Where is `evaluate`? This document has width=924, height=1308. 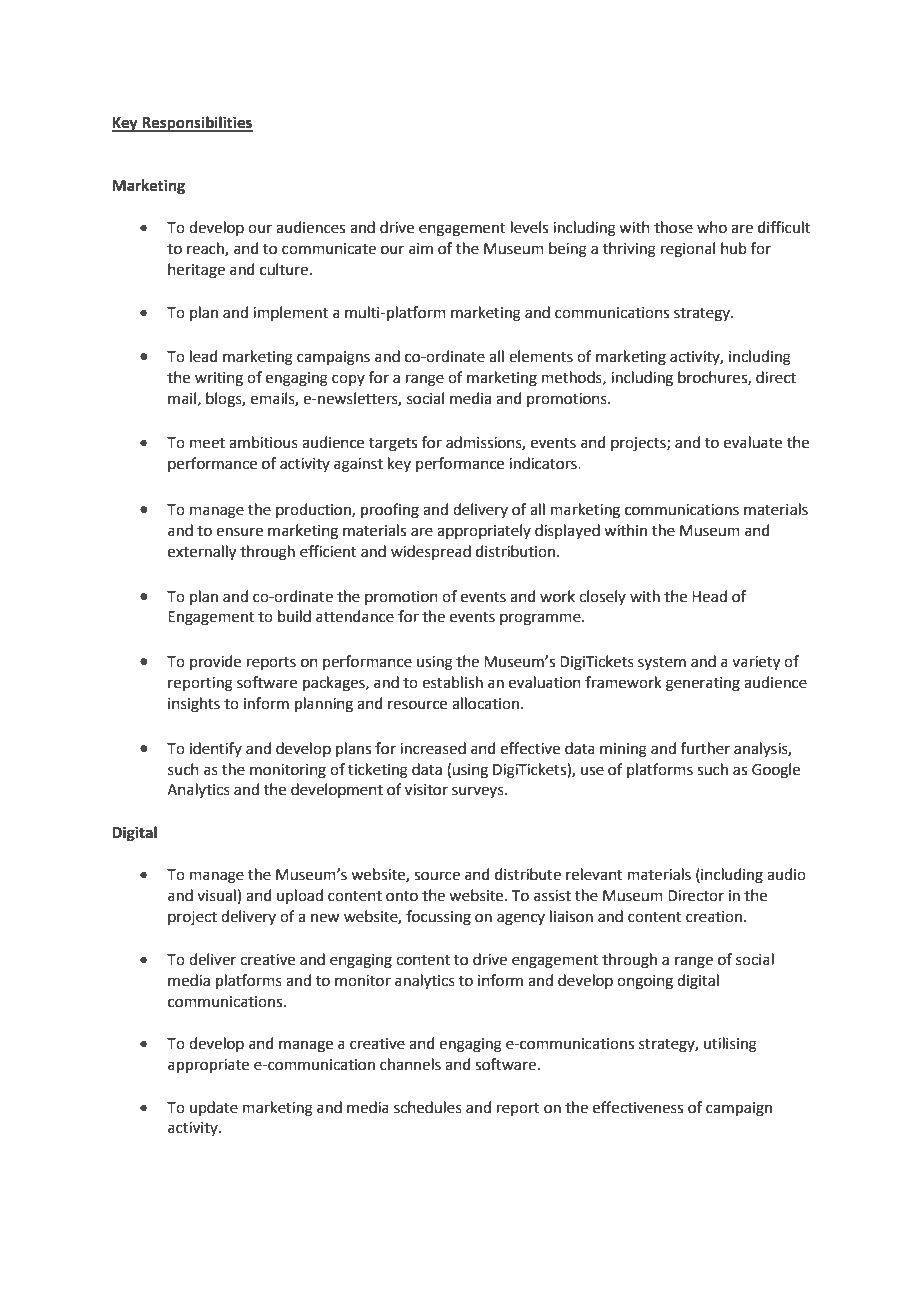
evaluate is located at coordinates (753, 442).
